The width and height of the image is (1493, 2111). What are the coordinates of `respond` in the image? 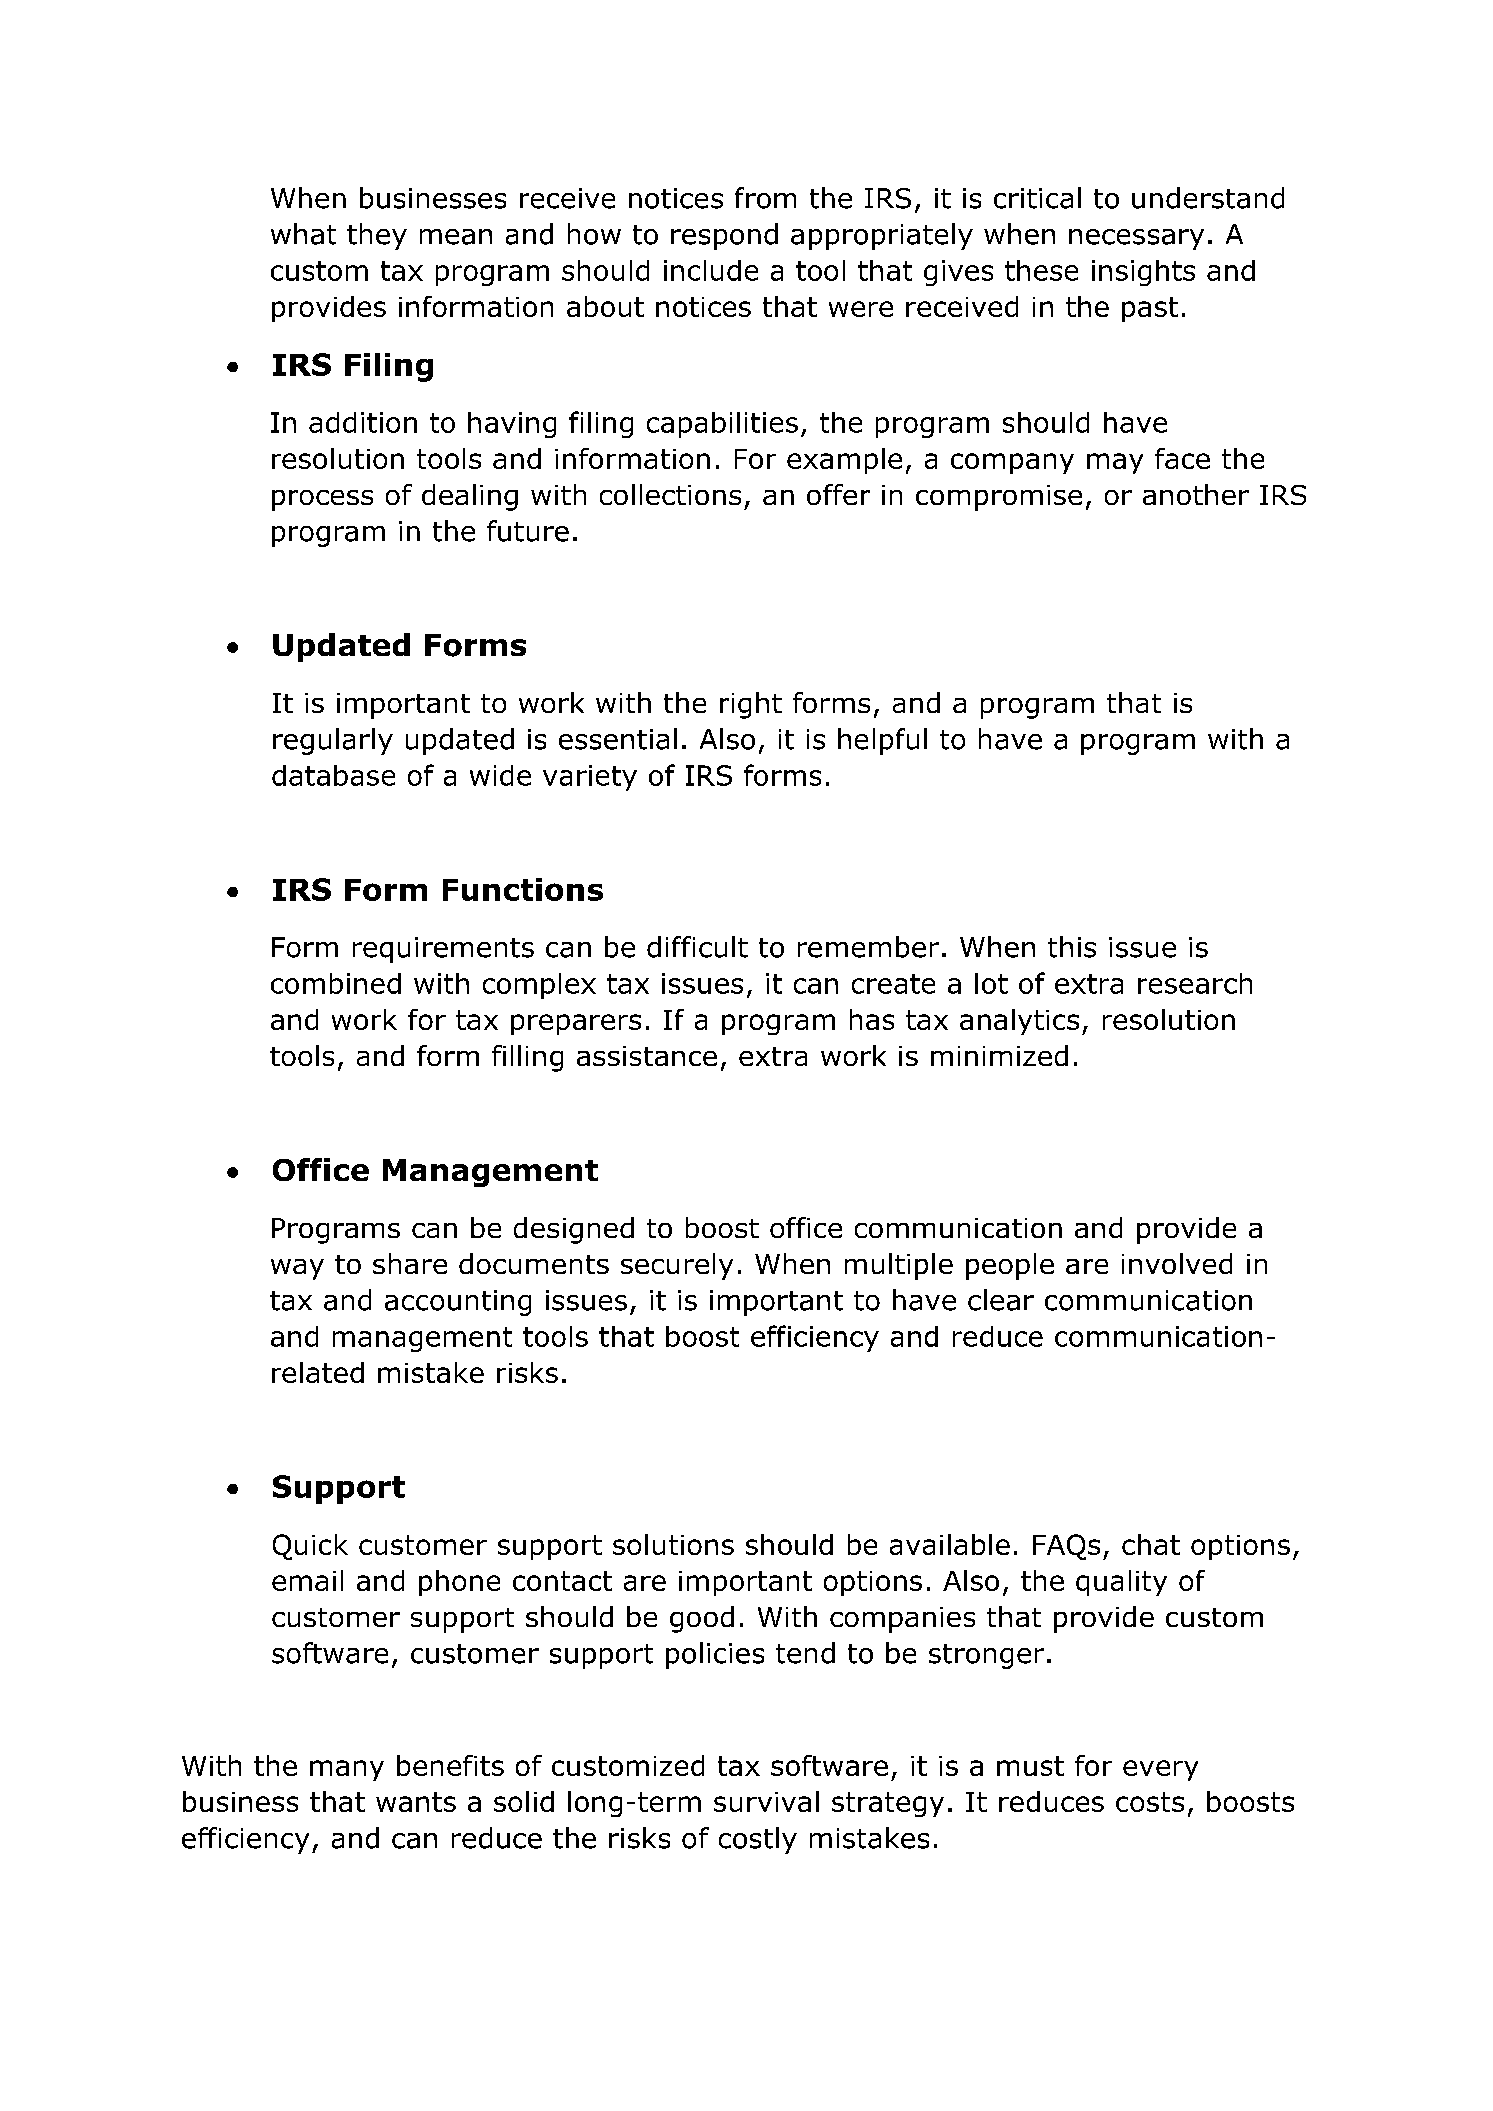 It's located at (724, 236).
